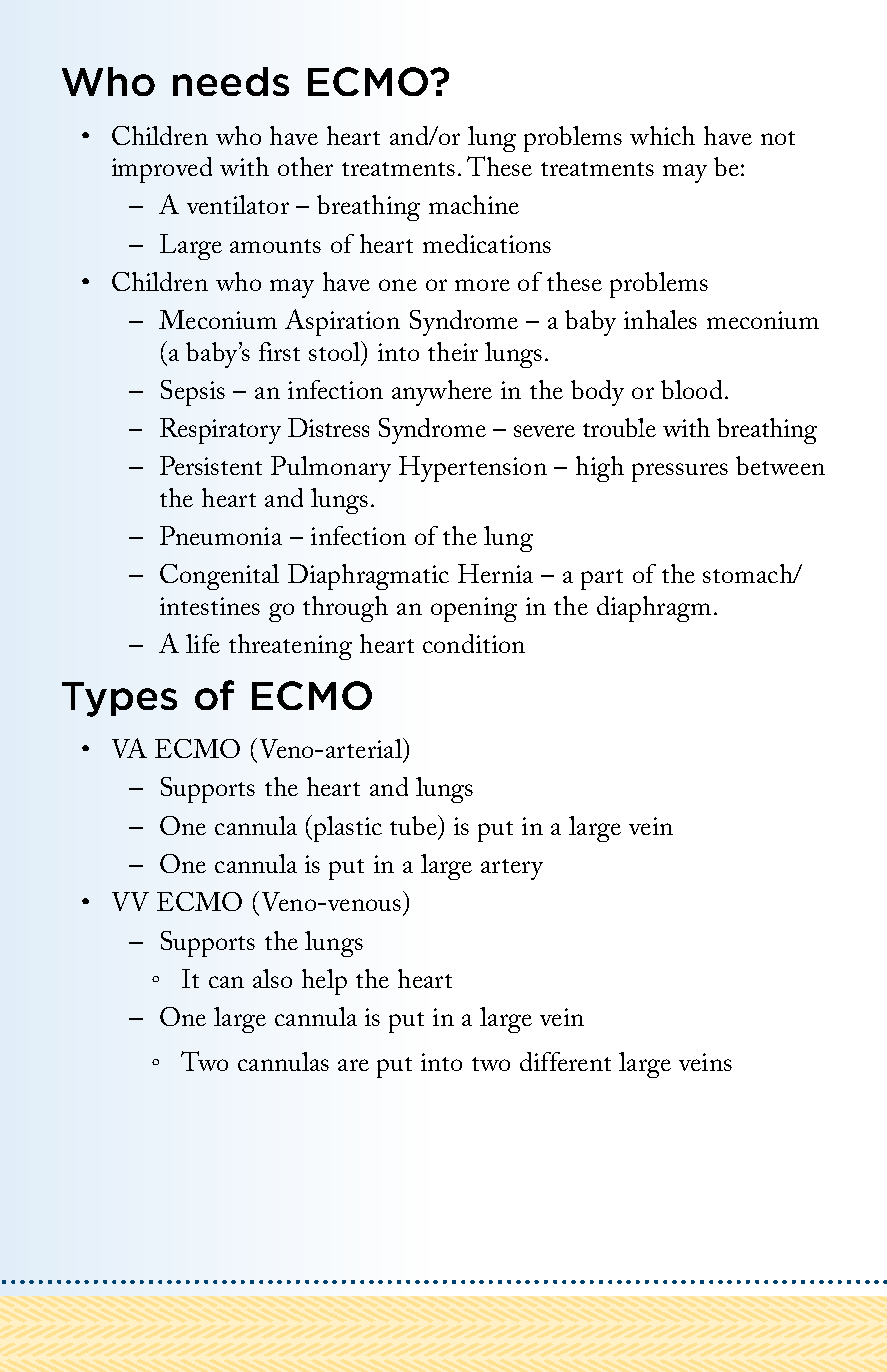  What do you see at coordinates (474, 643) in the page?
I see `condition` at bounding box center [474, 643].
